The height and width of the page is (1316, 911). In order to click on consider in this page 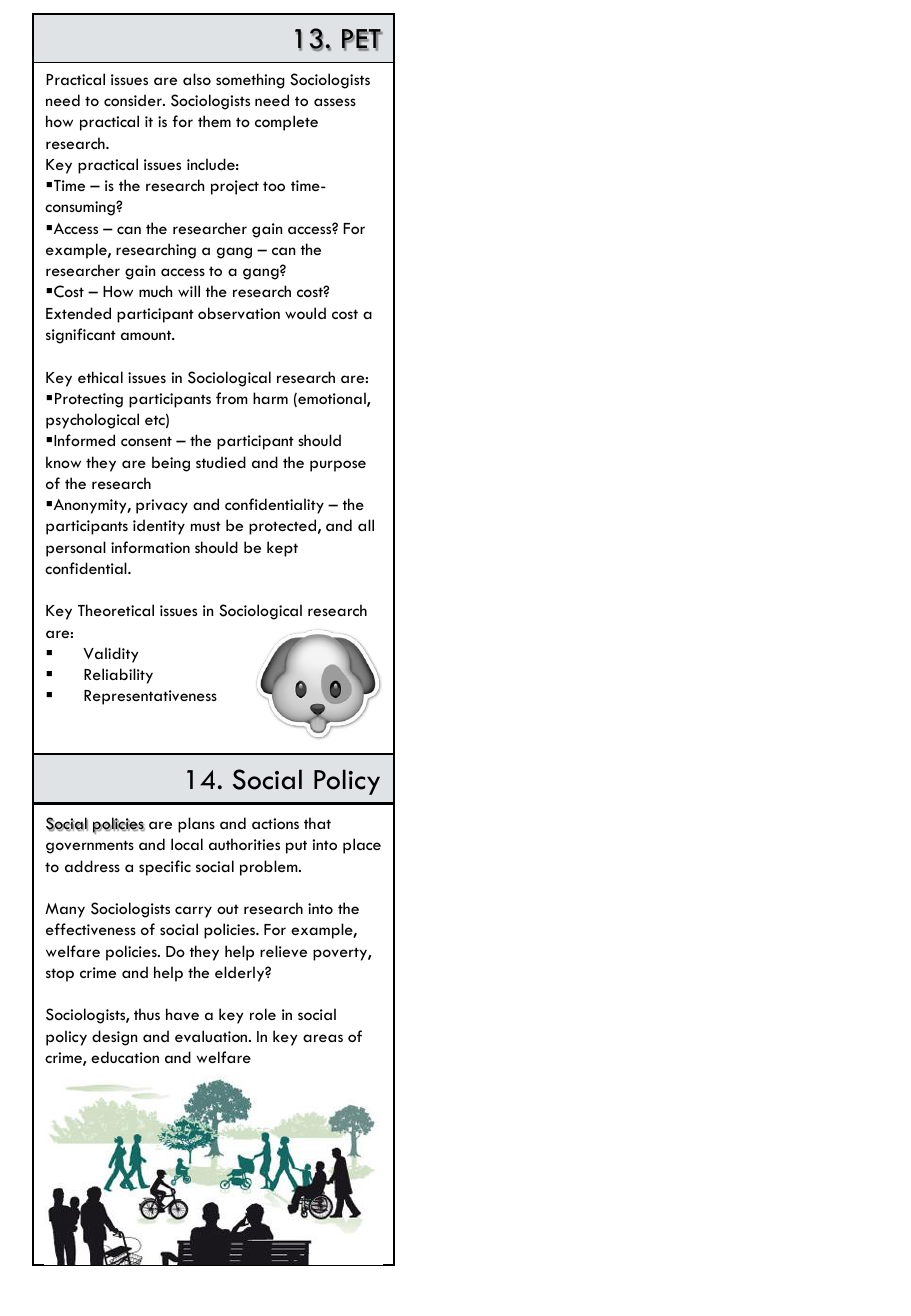, I will do `click(134, 100)`.
